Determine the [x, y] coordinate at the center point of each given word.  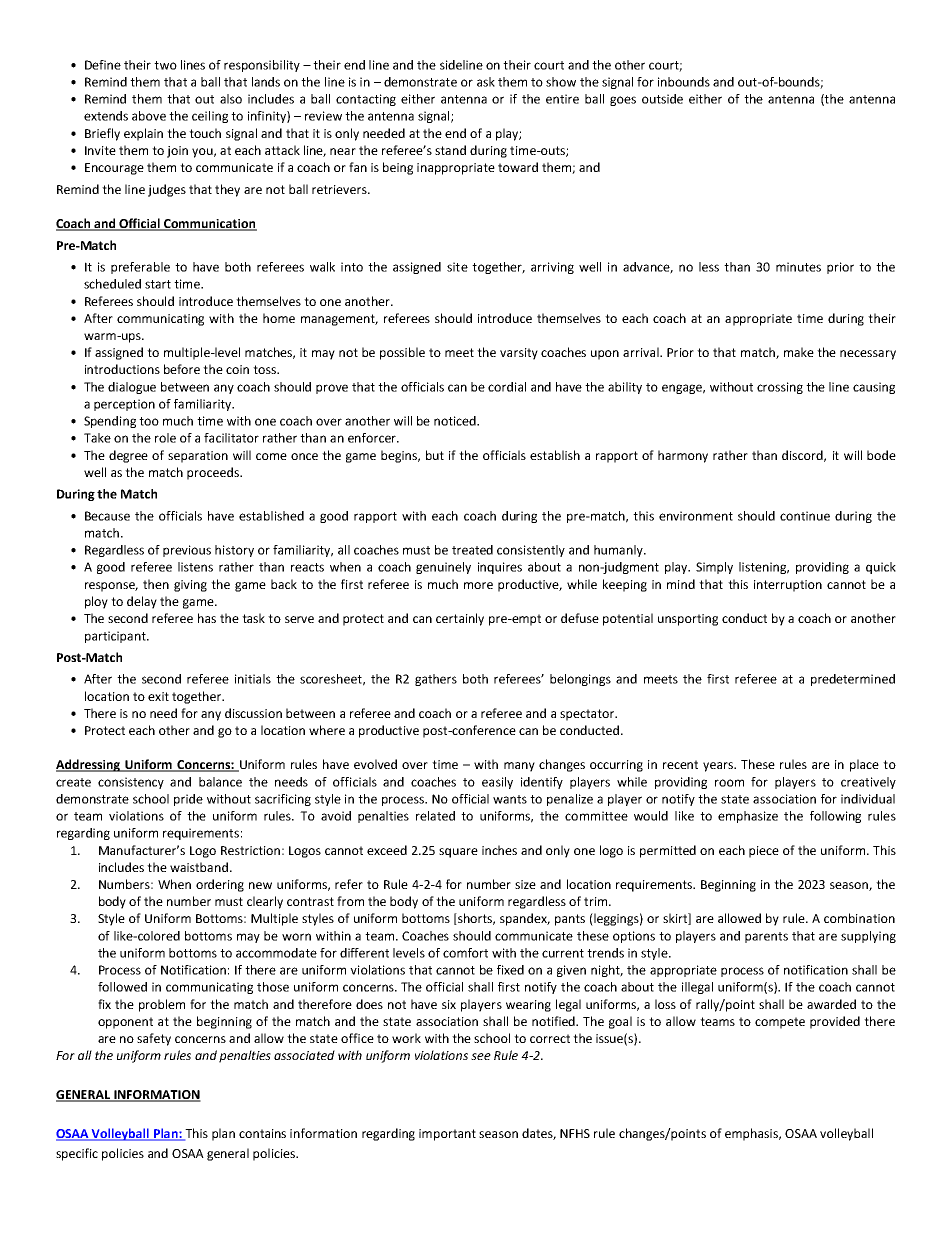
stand [450, 150]
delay [142, 602]
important [447, 1135]
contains [262, 1133]
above [149, 116]
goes [623, 101]
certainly [460, 619]
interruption [788, 586]
